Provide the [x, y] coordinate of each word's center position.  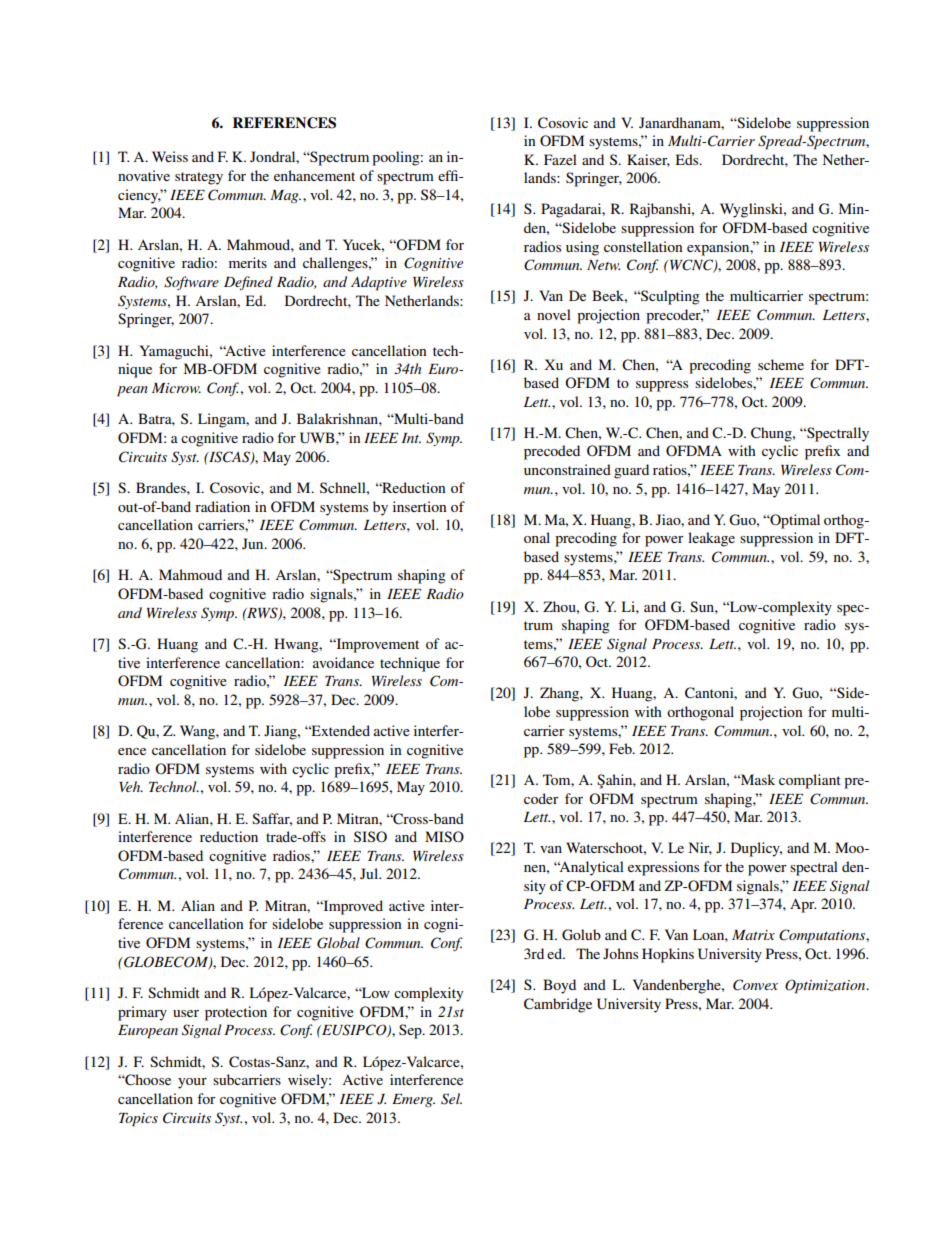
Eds [688, 159]
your [192, 1083]
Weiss [170, 156]
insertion [420, 506]
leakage [711, 539]
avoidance [343, 662]
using [582, 248]
